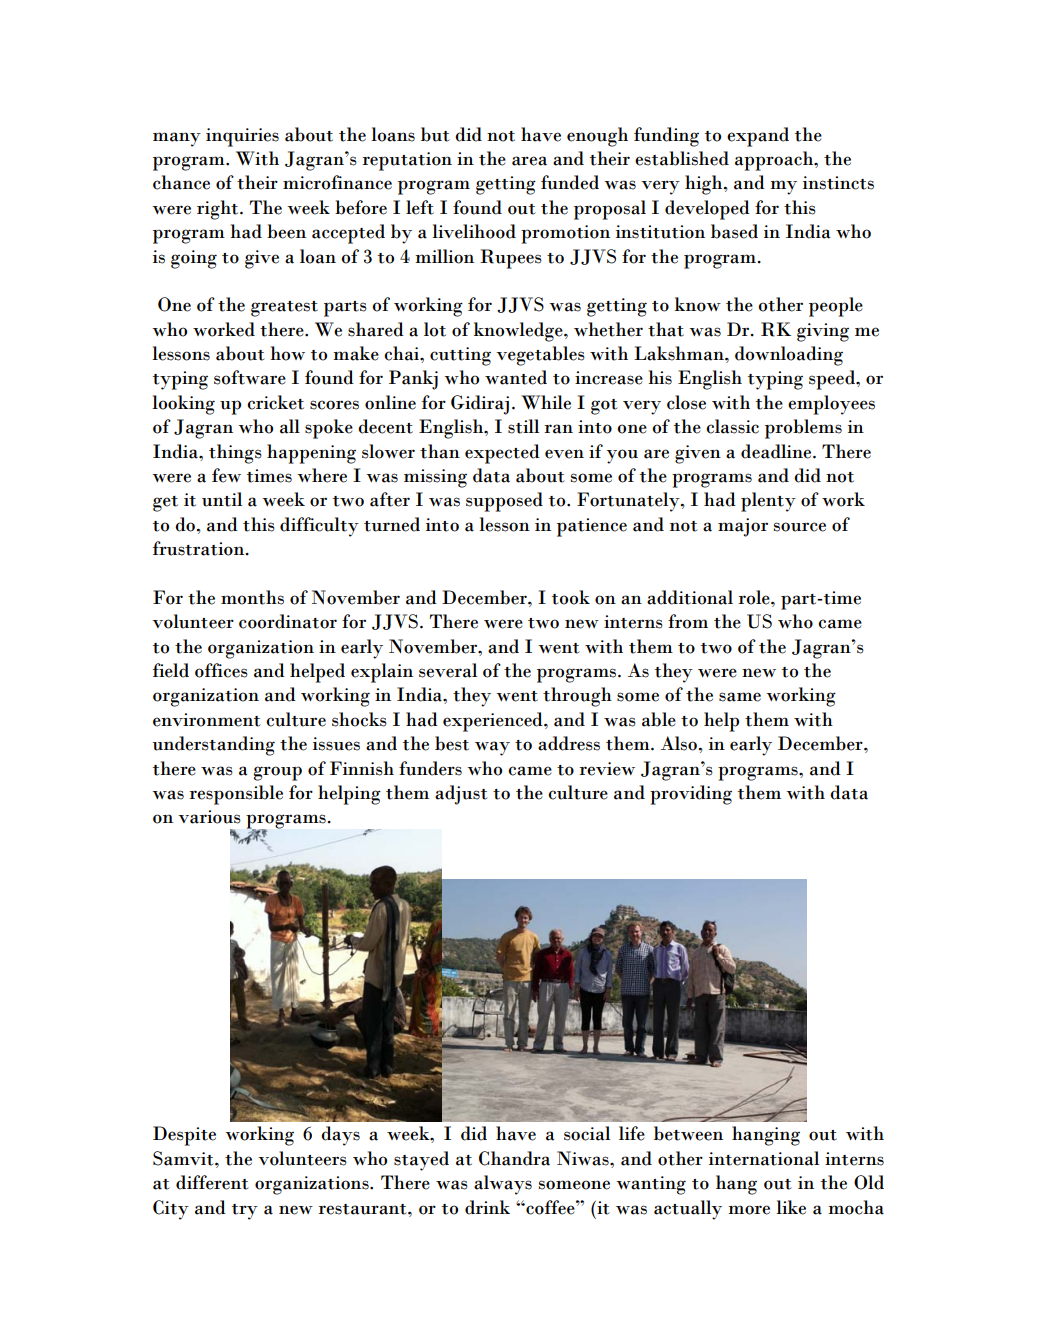 The width and height of the screenshot is (1037, 1342). What do you see at coordinates (221, 670) in the screenshot?
I see `offices` at bounding box center [221, 670].
